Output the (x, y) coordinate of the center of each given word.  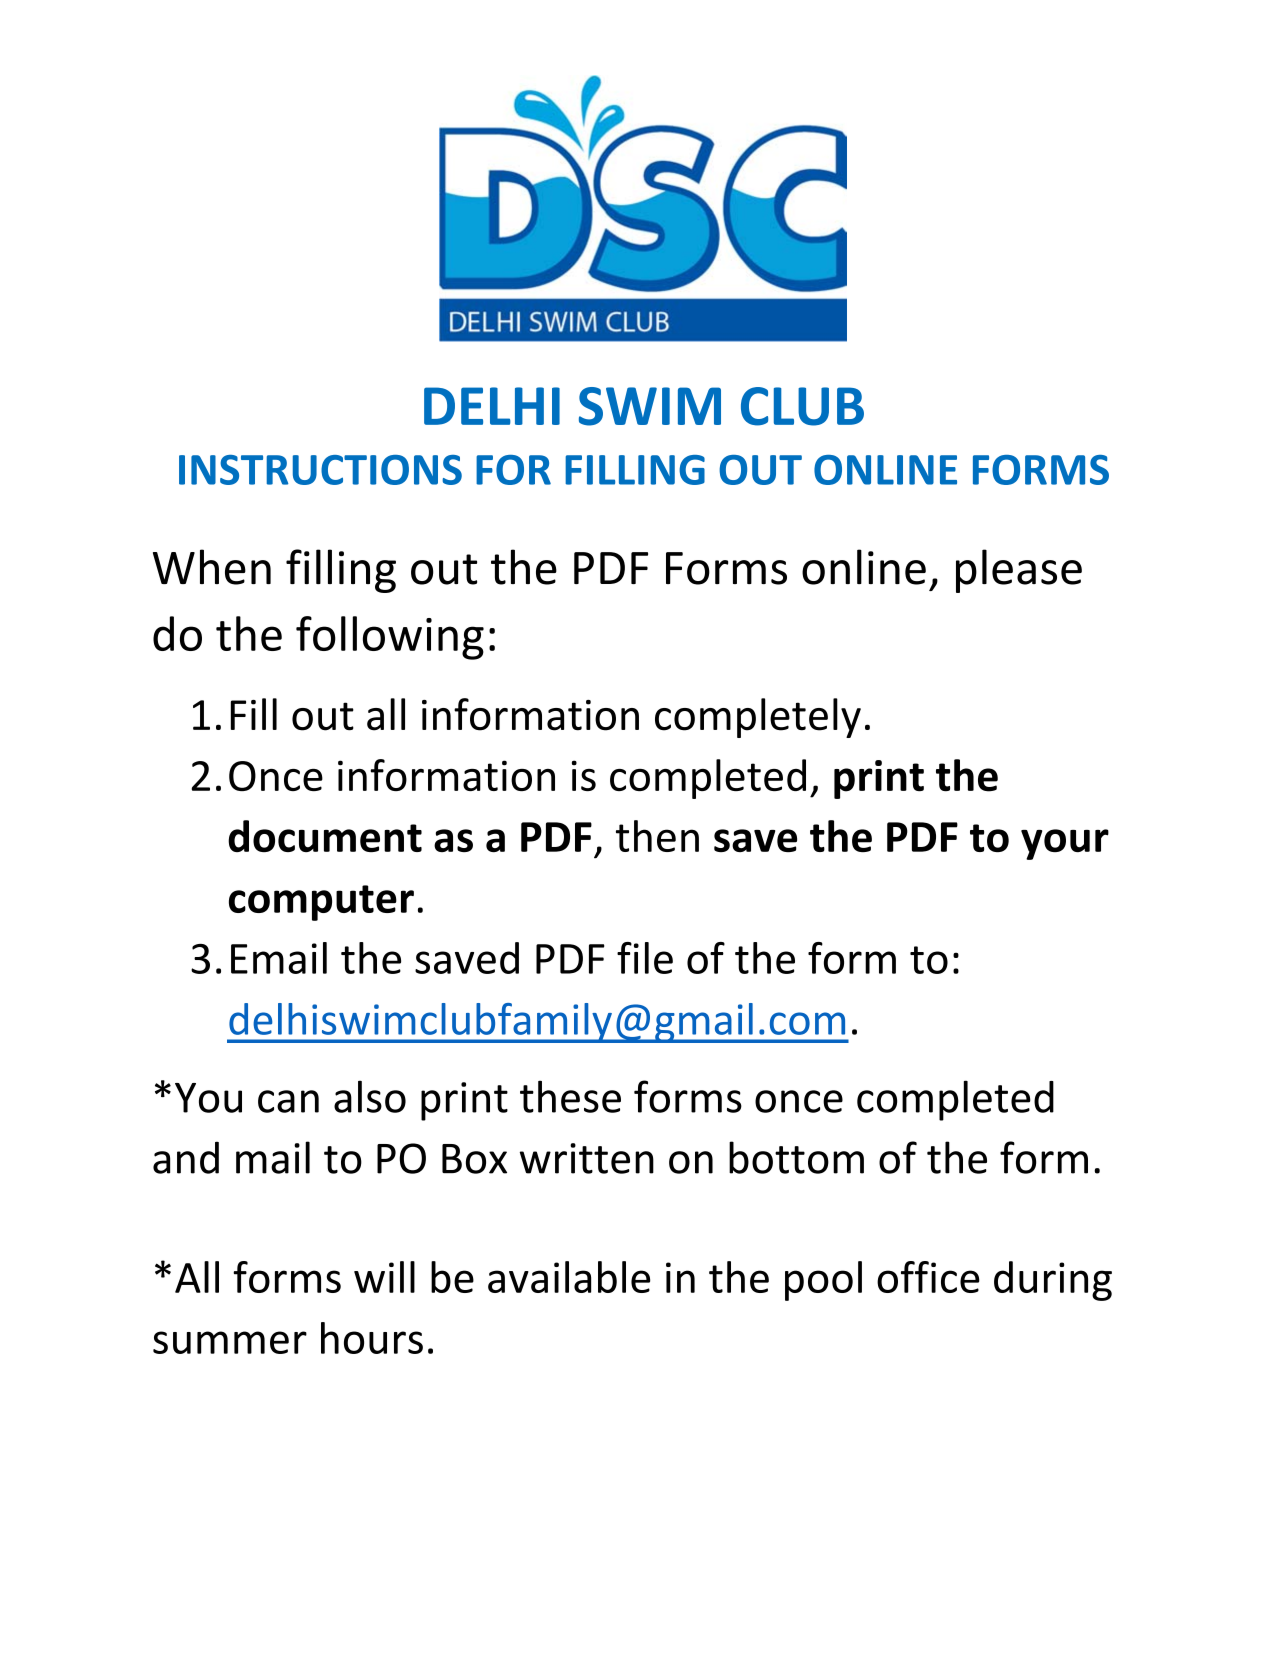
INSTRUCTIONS (320, 470)
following (390, 638)
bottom (796, 1157)
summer (230, 1342)
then (657, 836)
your (1065, 844)
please (1019, 571)
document (325, 836)
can (288, 1101)
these (570, 1096)
